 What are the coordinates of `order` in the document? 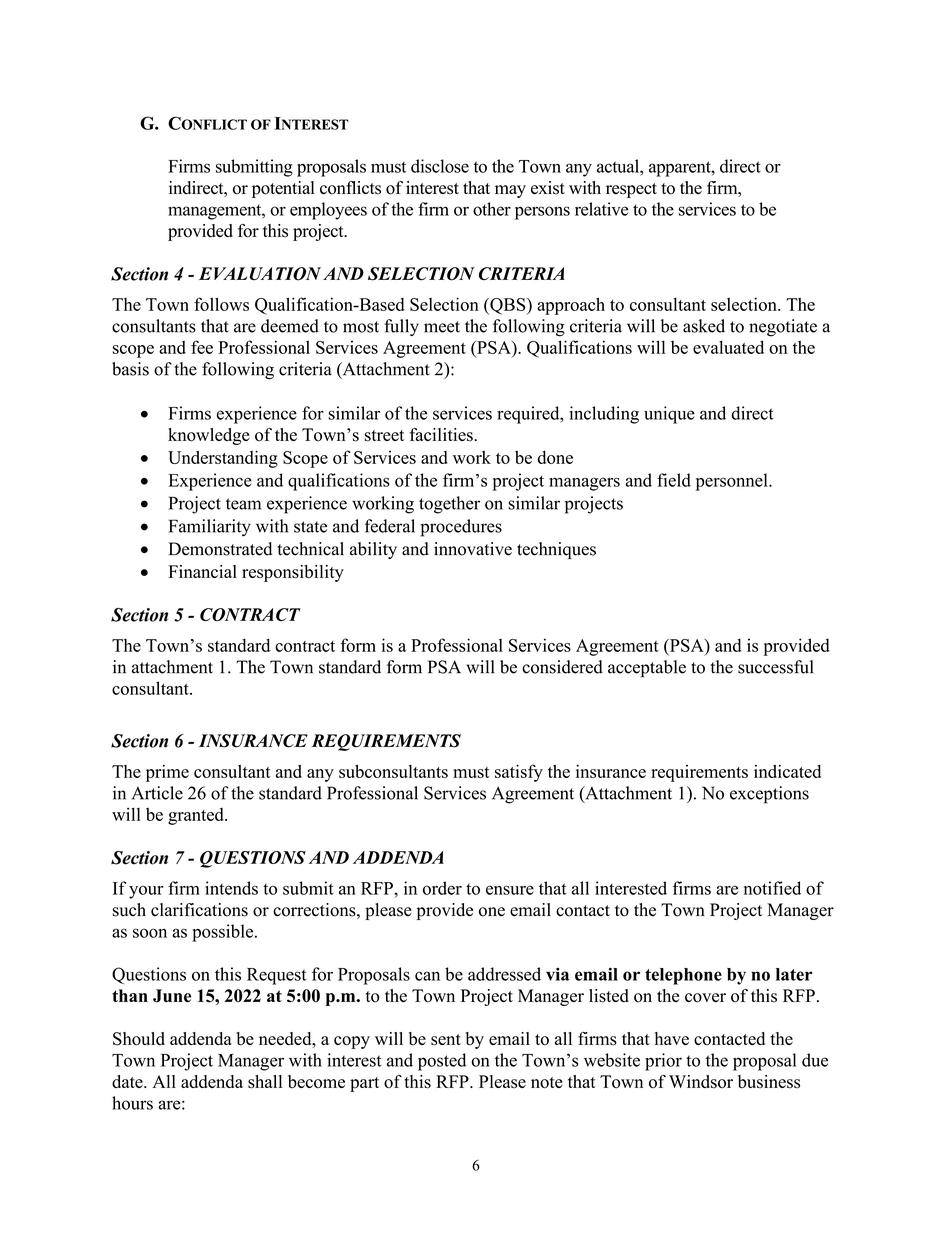 It's located at (442, 888).
